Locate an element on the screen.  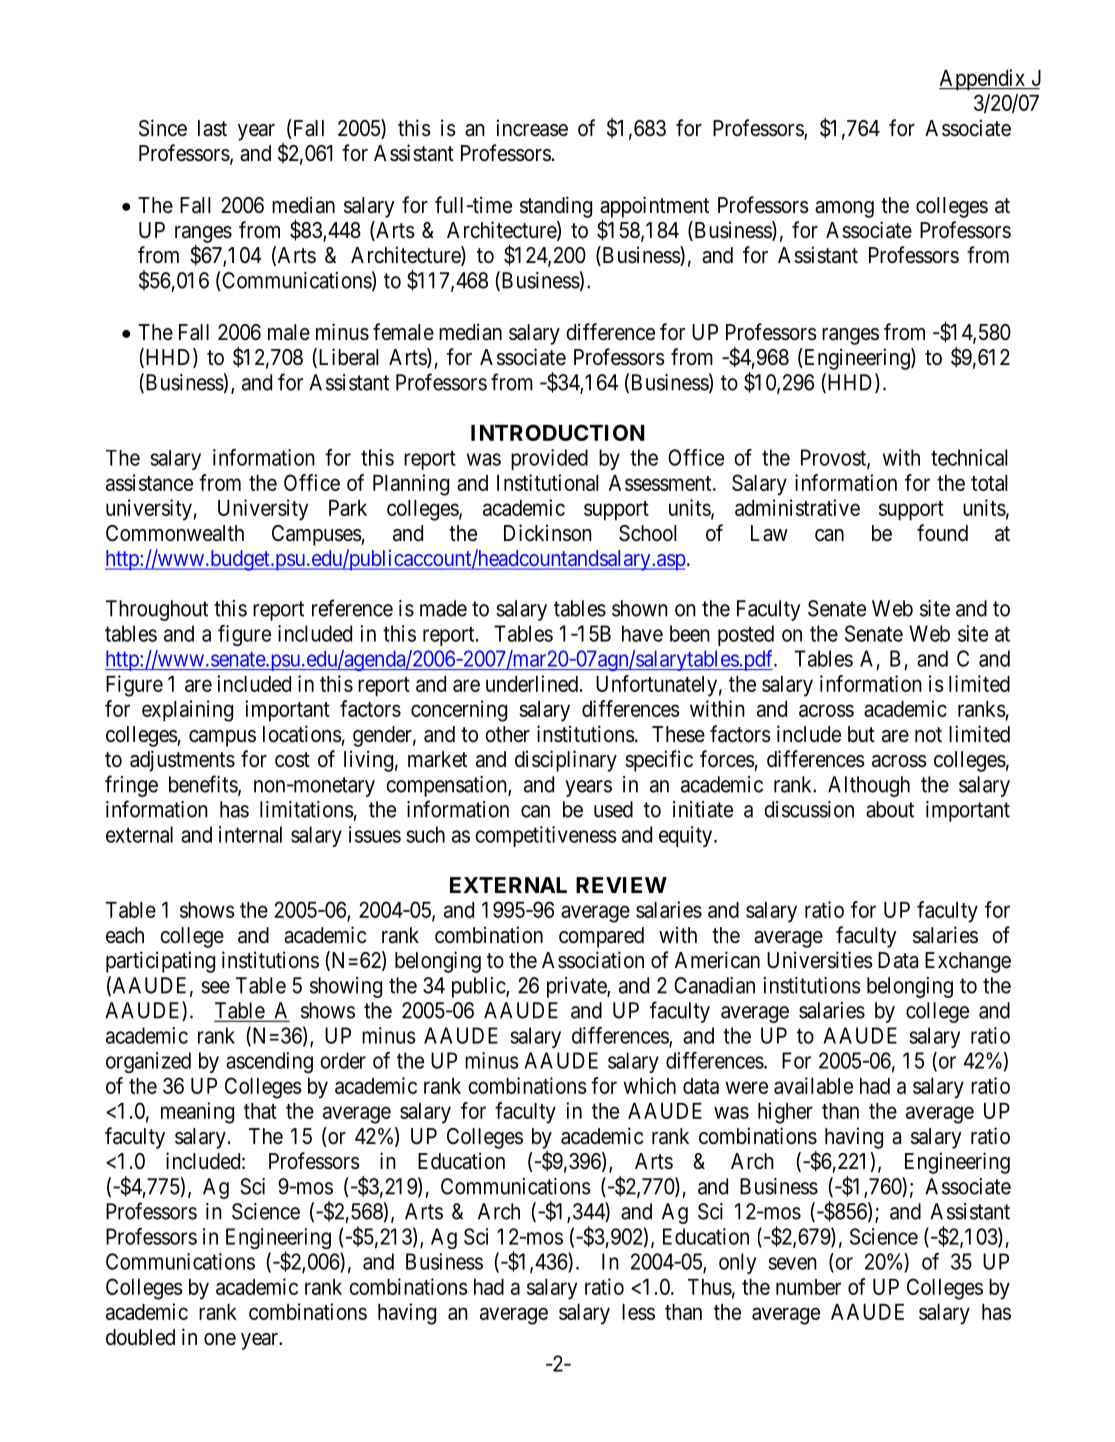
Appendix is located at coordinates (983, 80).
